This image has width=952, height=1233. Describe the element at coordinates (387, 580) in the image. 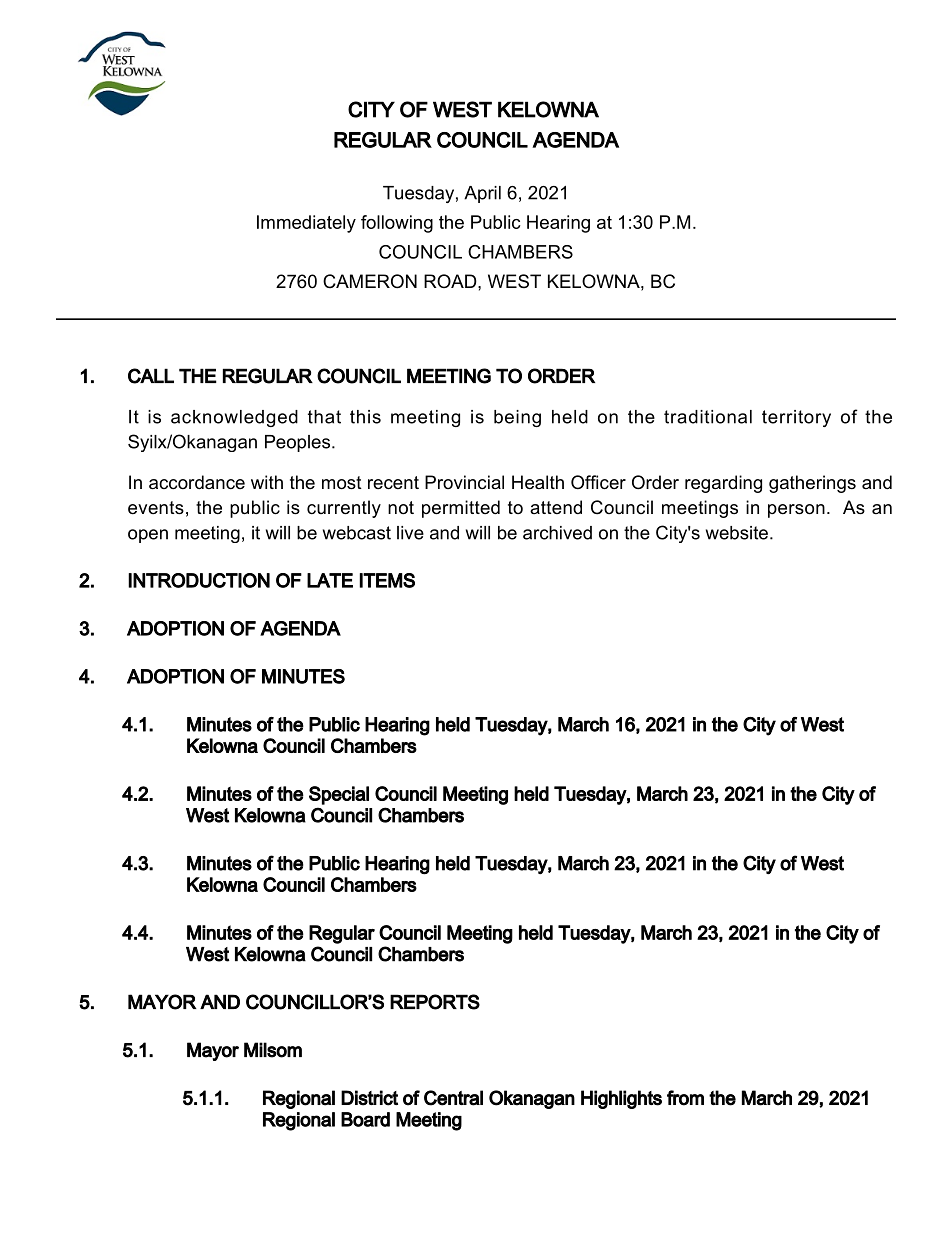

I see `ITEMS` at that location.
